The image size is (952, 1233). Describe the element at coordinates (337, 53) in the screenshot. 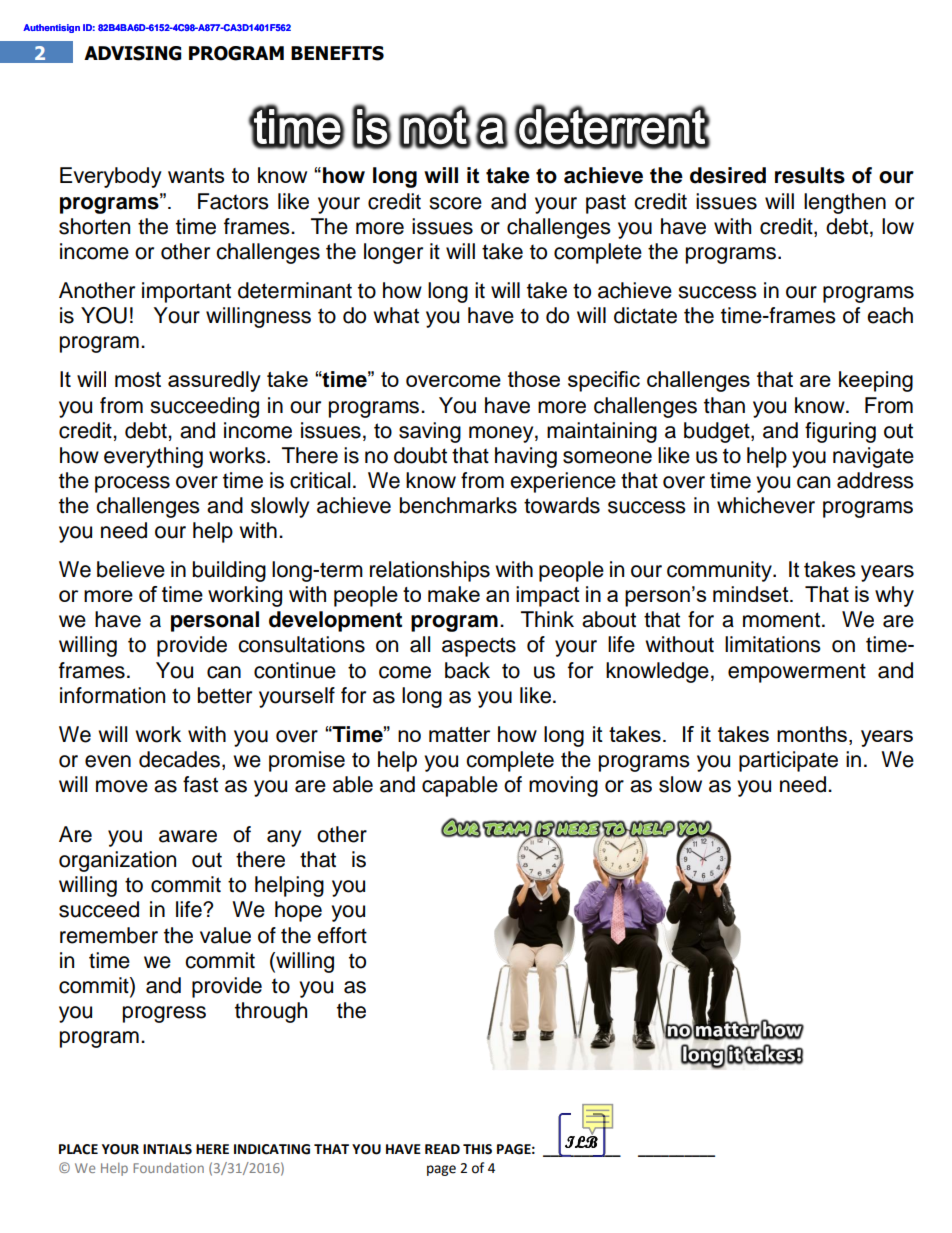

I see `BENEFITS` at that location.
